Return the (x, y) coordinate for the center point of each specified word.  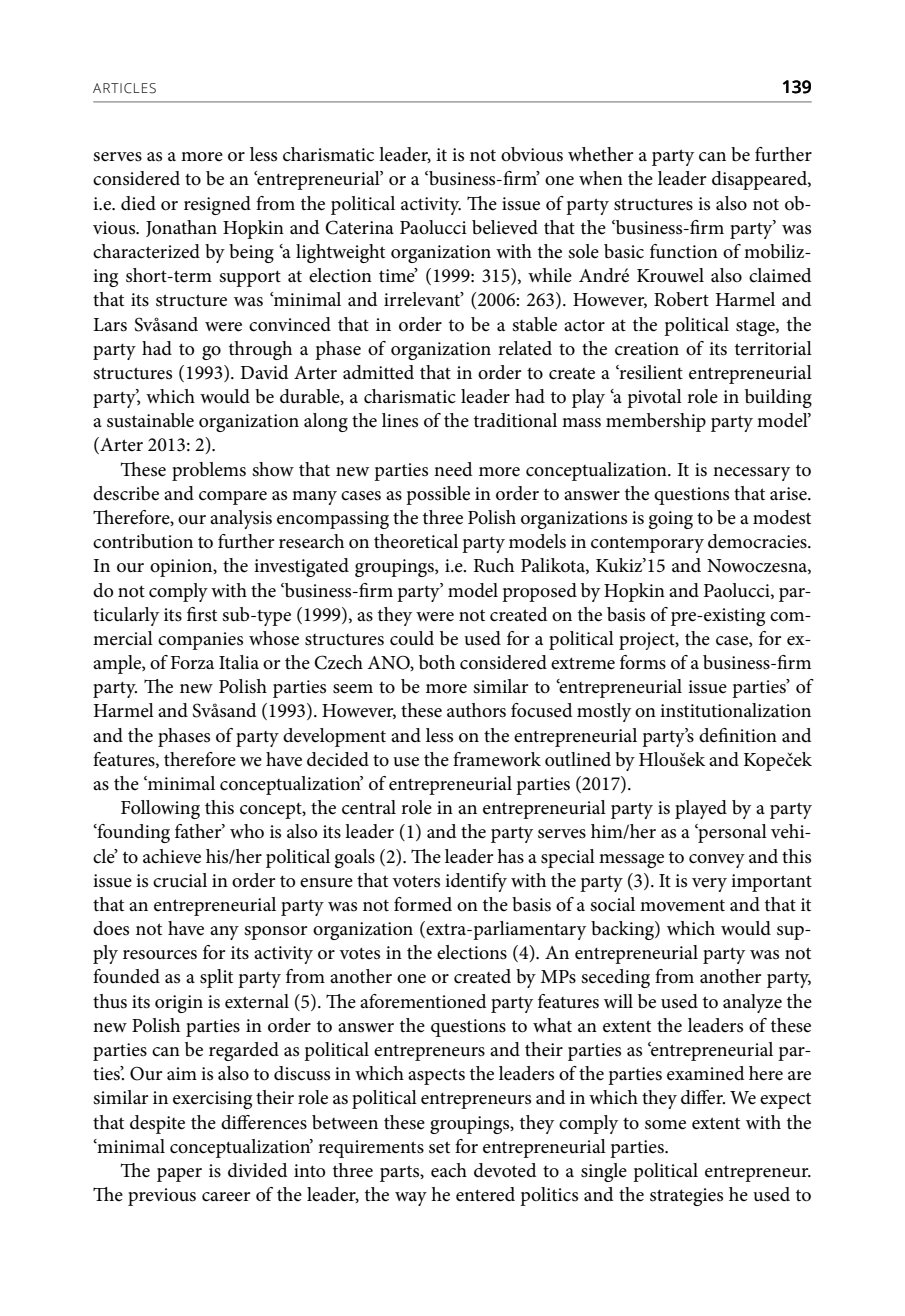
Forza (192, 662)
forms (643, 662)
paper (179, 1175)
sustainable (150, 420)
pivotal (654, 398)
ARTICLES (124, 88)
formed (423, 904)
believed (505, 227)
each (449, 1170)
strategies (686, 1197)
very (709, 885)
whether (600, 154)
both (437, 662)
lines (400, 420)
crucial (180, 880)
